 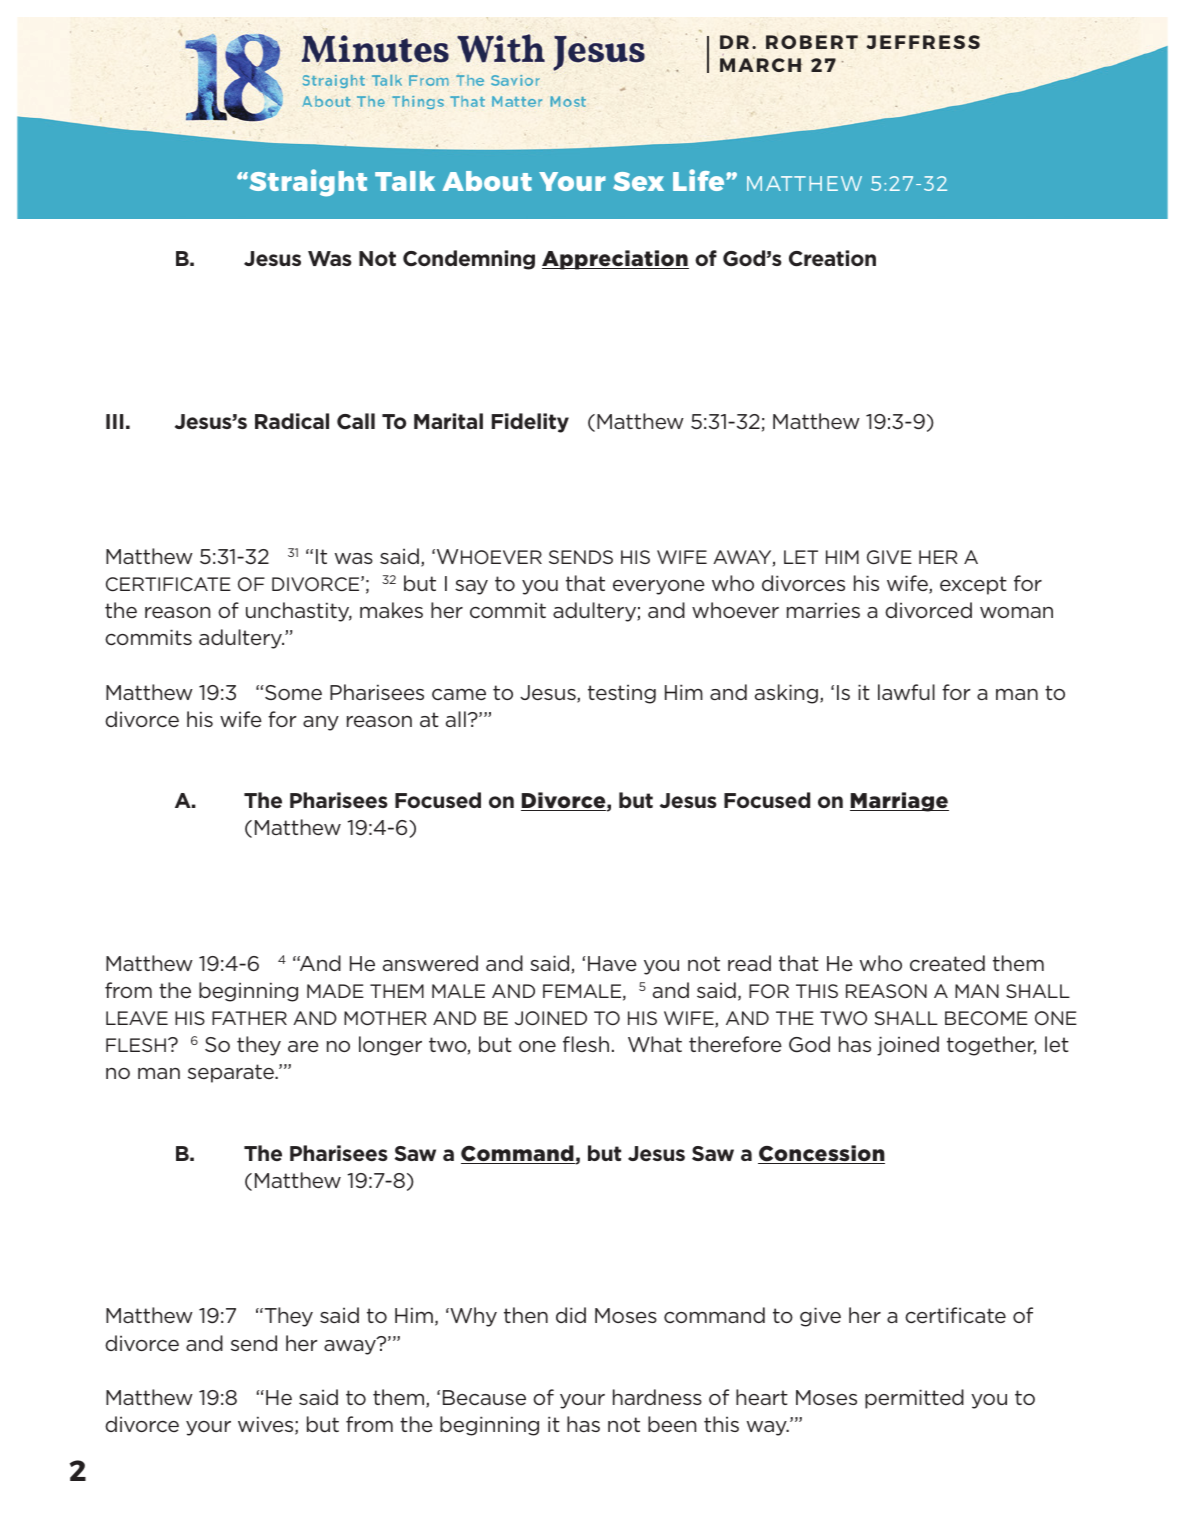 I want to click on Sex, so click(x=638, y=181).
